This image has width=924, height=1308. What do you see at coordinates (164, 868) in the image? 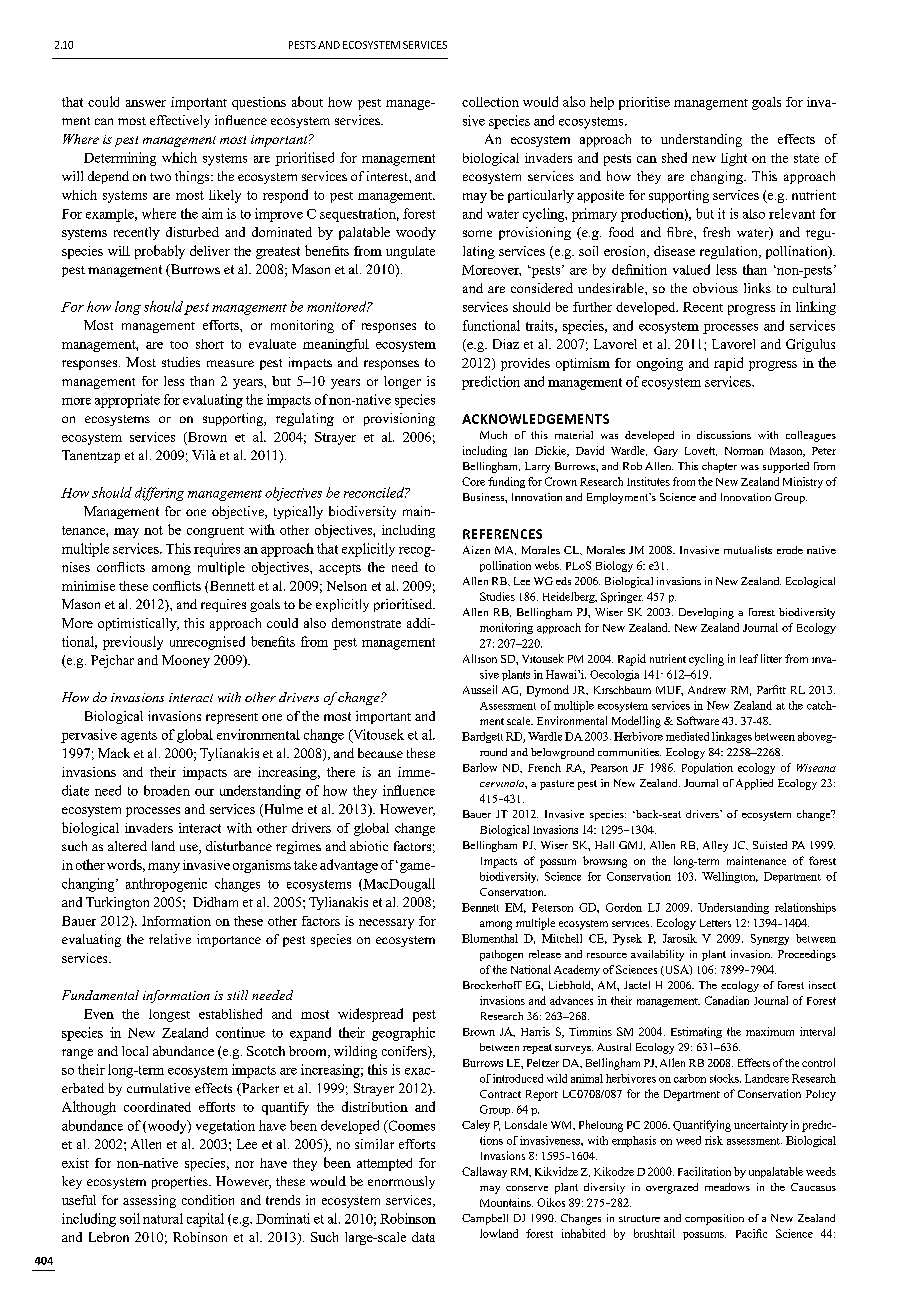
I see `many` at bounding box center [164, 868].
